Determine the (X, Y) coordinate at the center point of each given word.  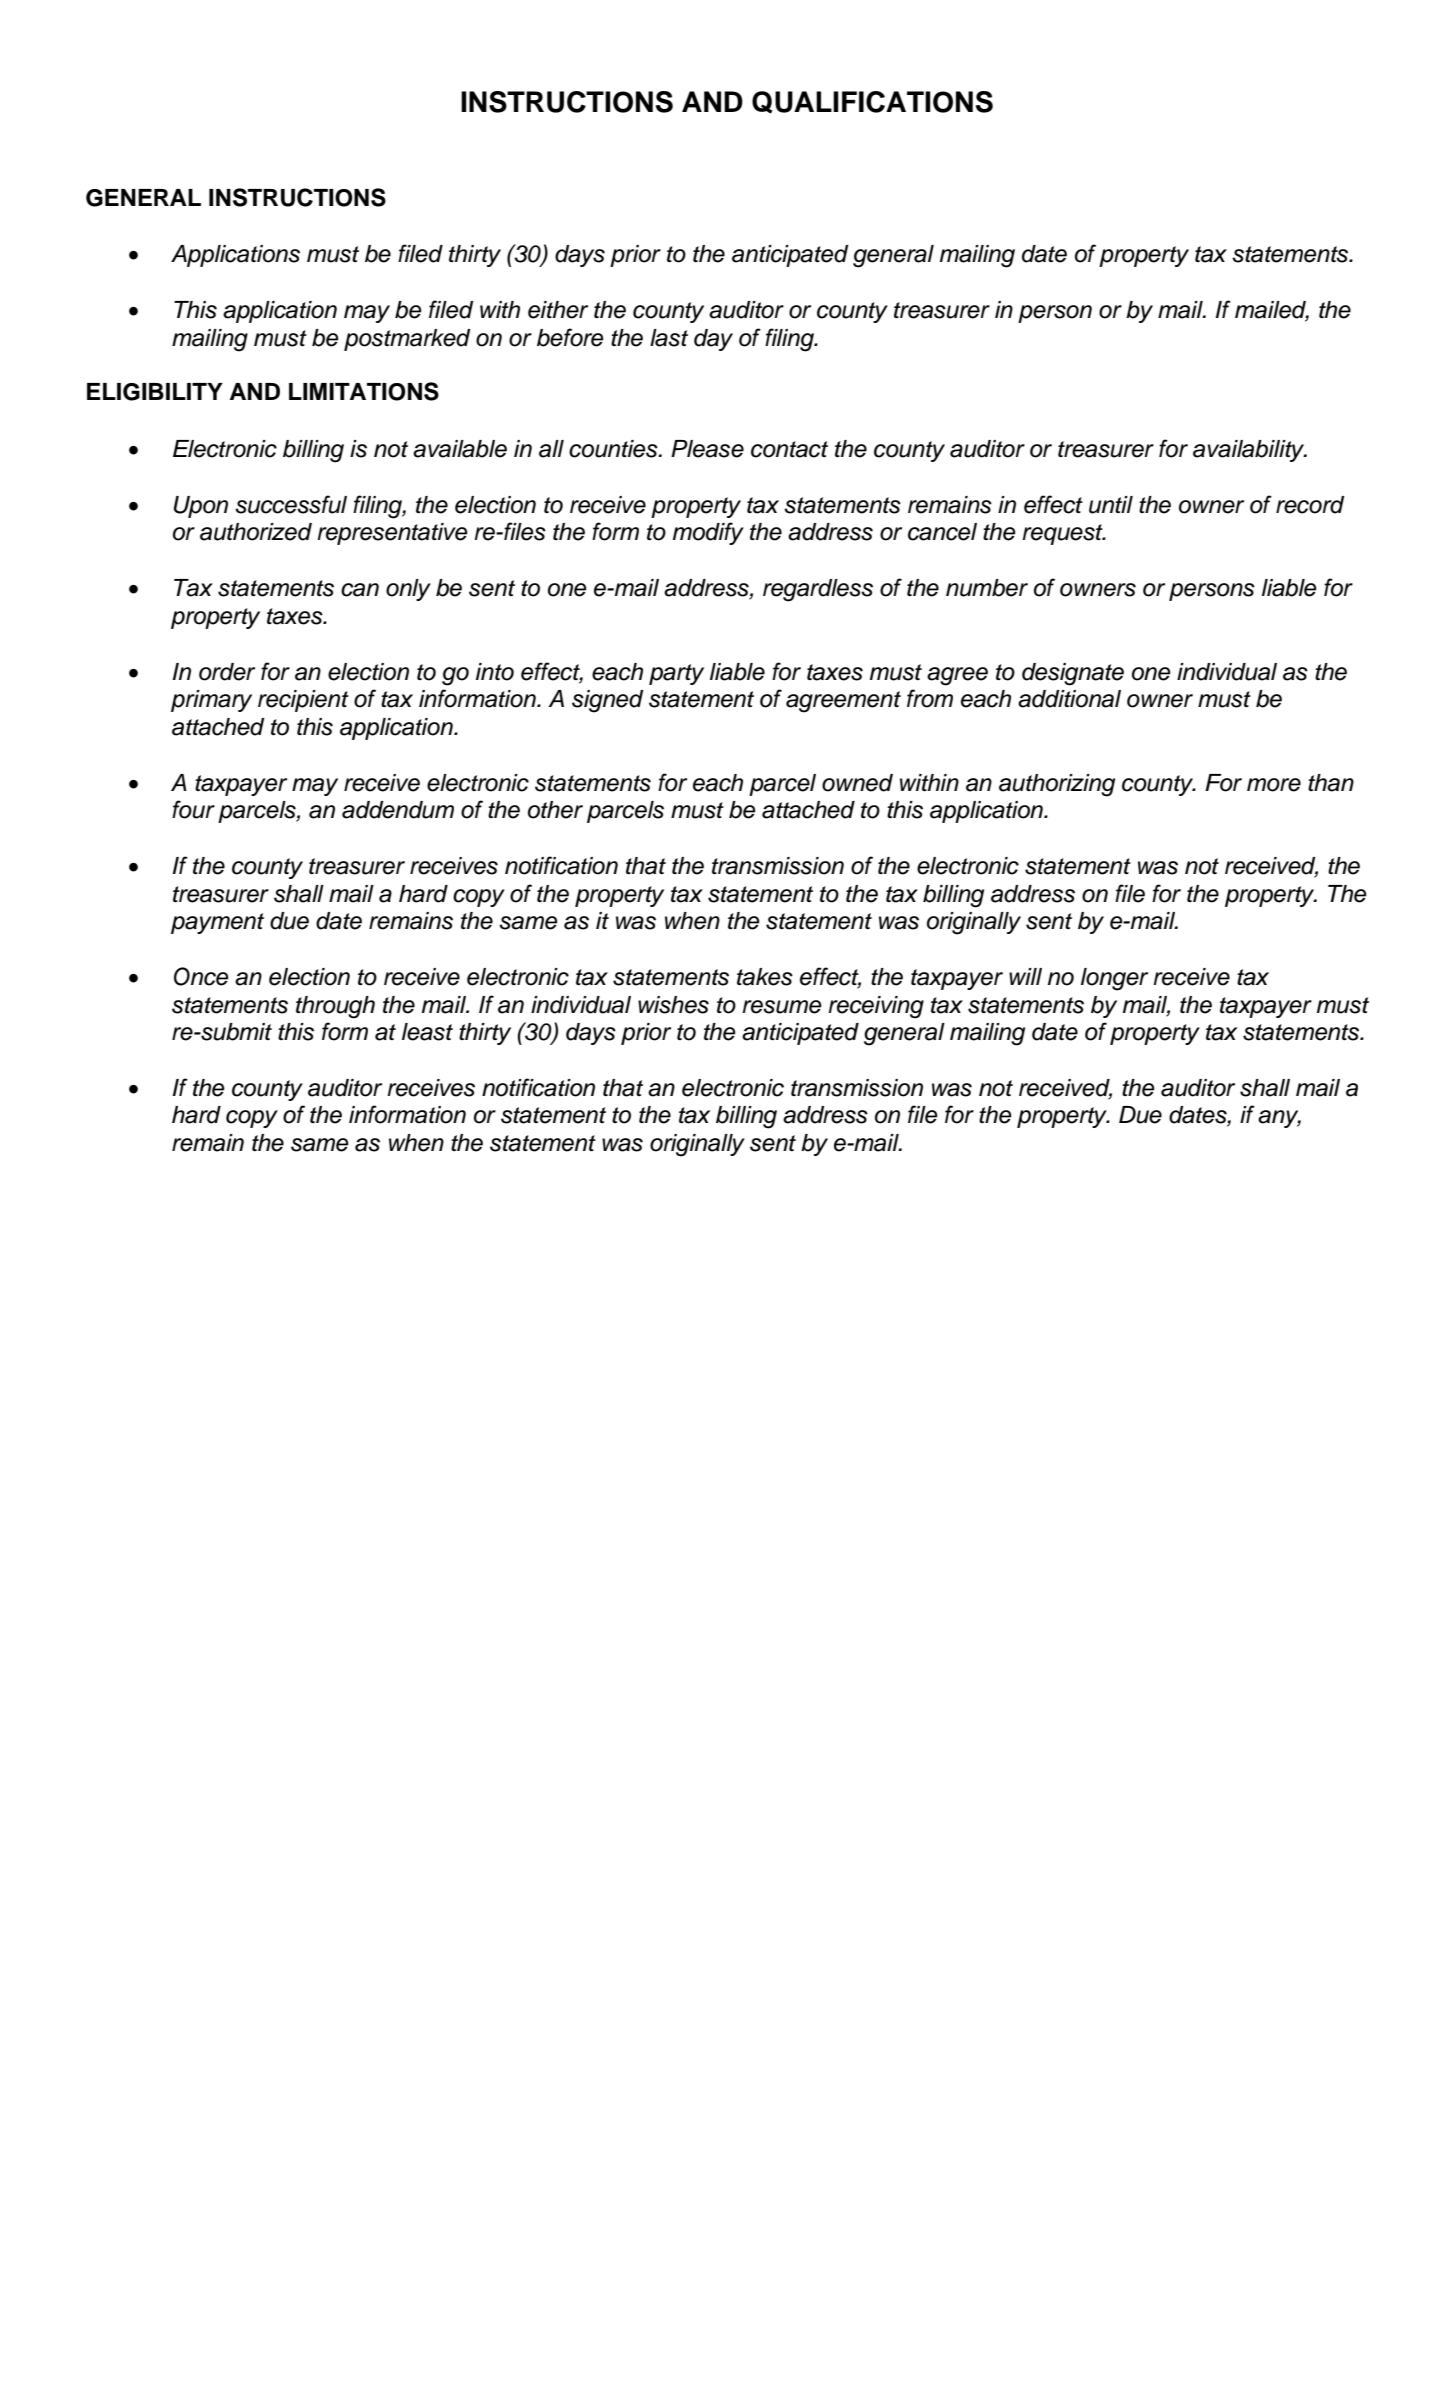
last (669, 338)
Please (707, 449)
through (335, 1007)
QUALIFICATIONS (872, 102)
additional (1069, 699)
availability (1250, 451)
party (676, 674)
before (570, 337)
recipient (303, 701)
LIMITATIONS (364, 391)
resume (782, 1007)
